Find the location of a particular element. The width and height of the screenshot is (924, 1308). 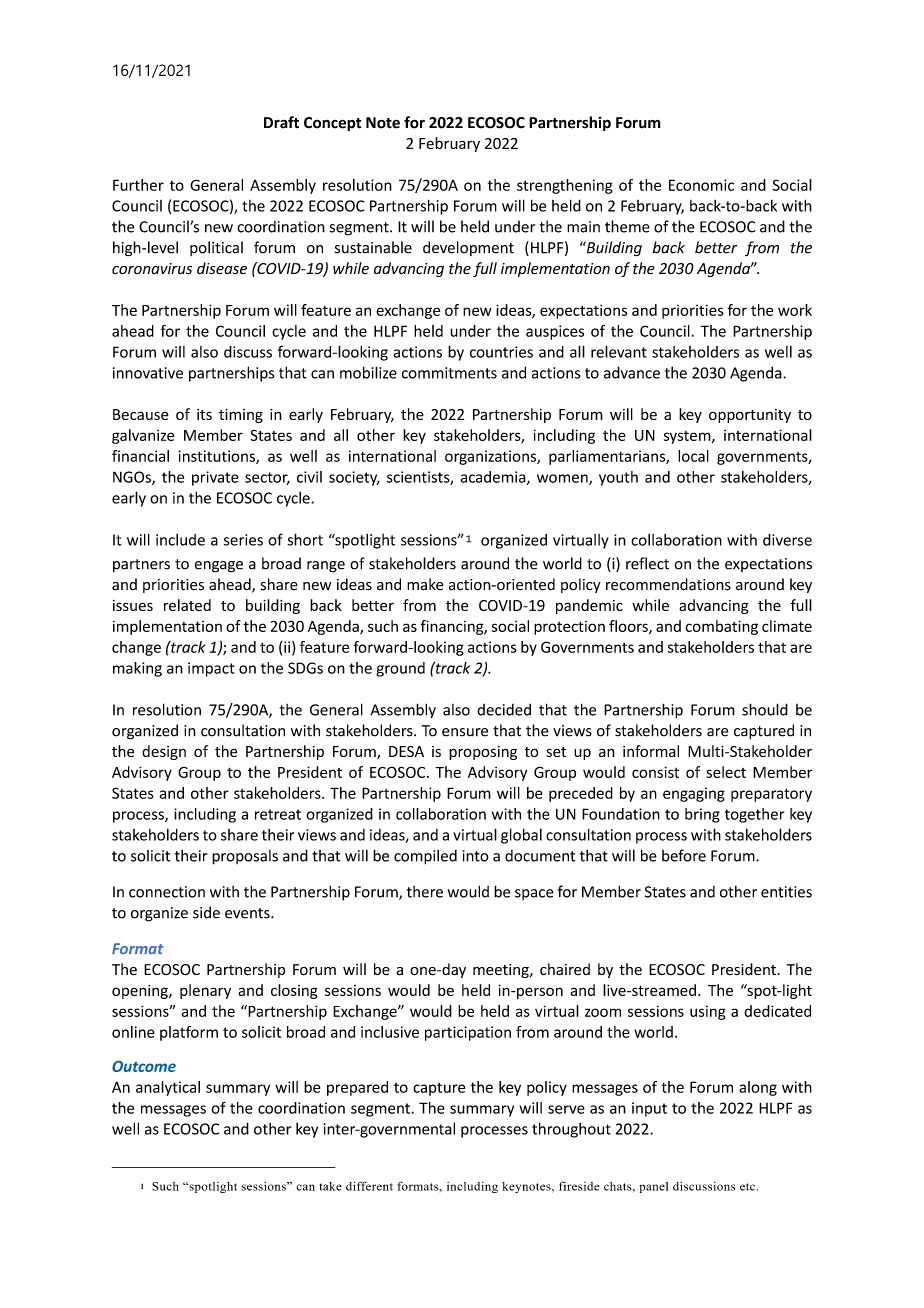

Economic is located at coordinates (701, 185).
